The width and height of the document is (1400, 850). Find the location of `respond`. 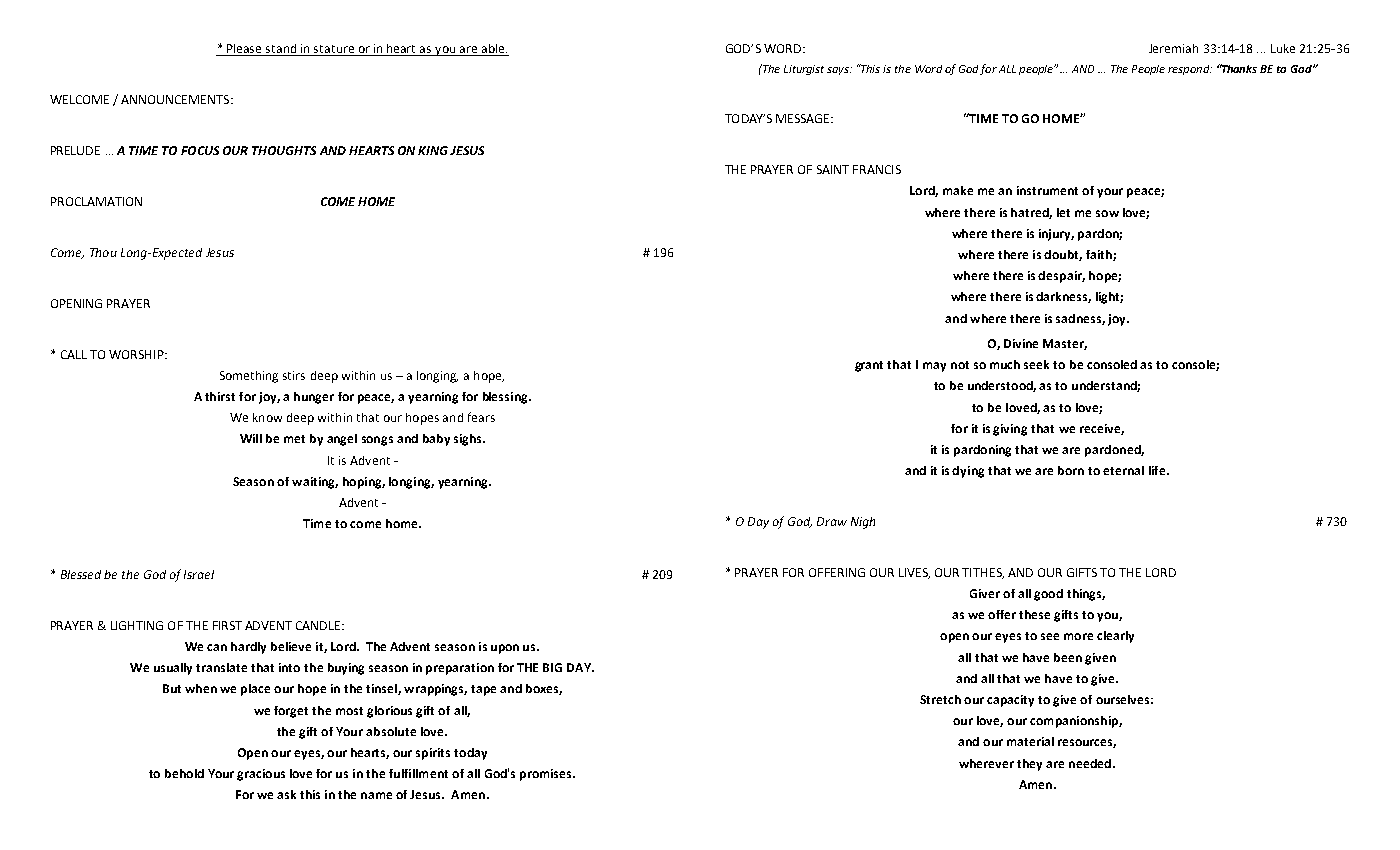

respond is located at coordinates (1190, 70).
